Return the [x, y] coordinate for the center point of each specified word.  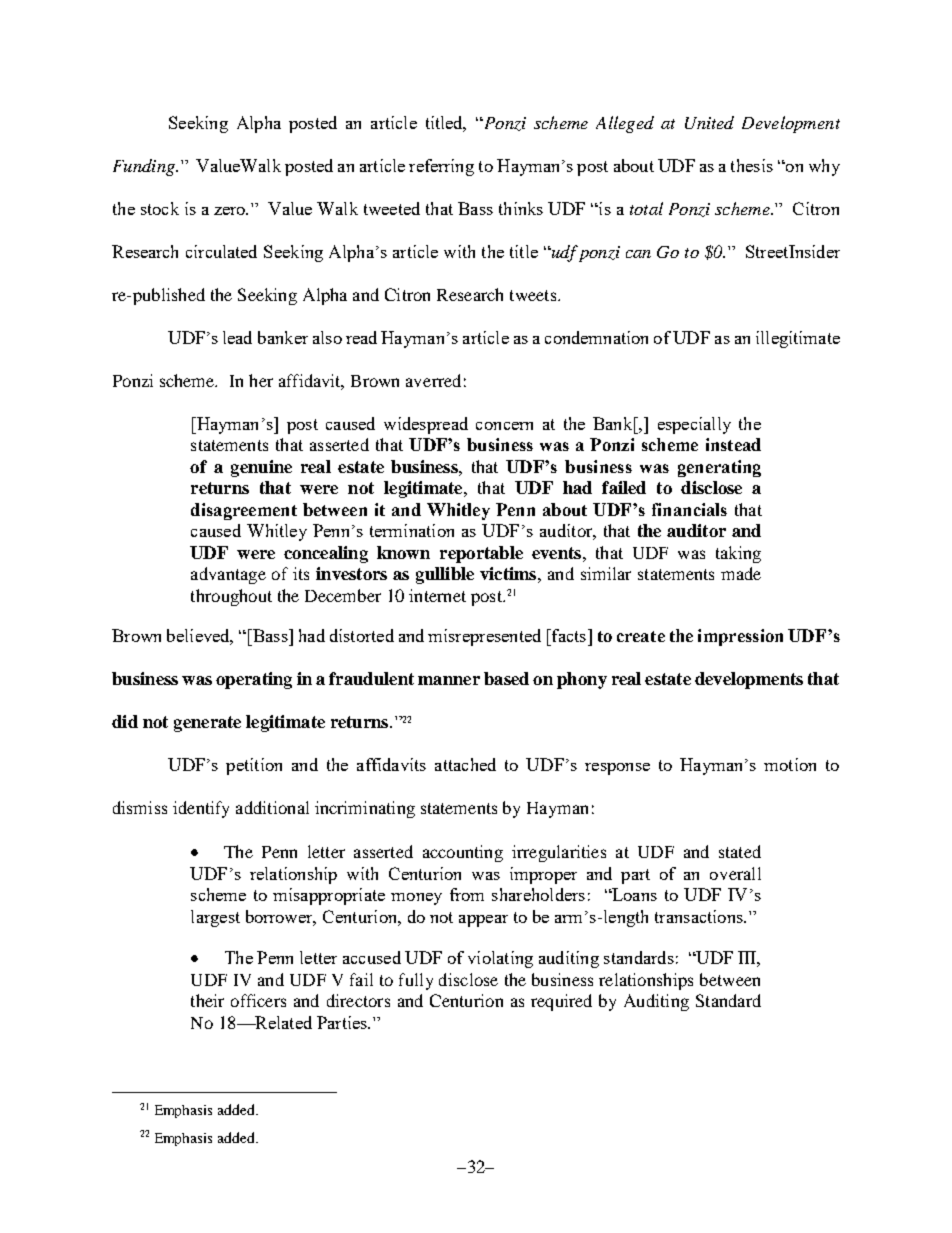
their [207, 1000]
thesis [752, 165]
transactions [700, 916]
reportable [481, 554]
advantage [228, 575]
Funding [145, 167]
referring [441, 167]
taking [738, 554]
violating [500, 959]
